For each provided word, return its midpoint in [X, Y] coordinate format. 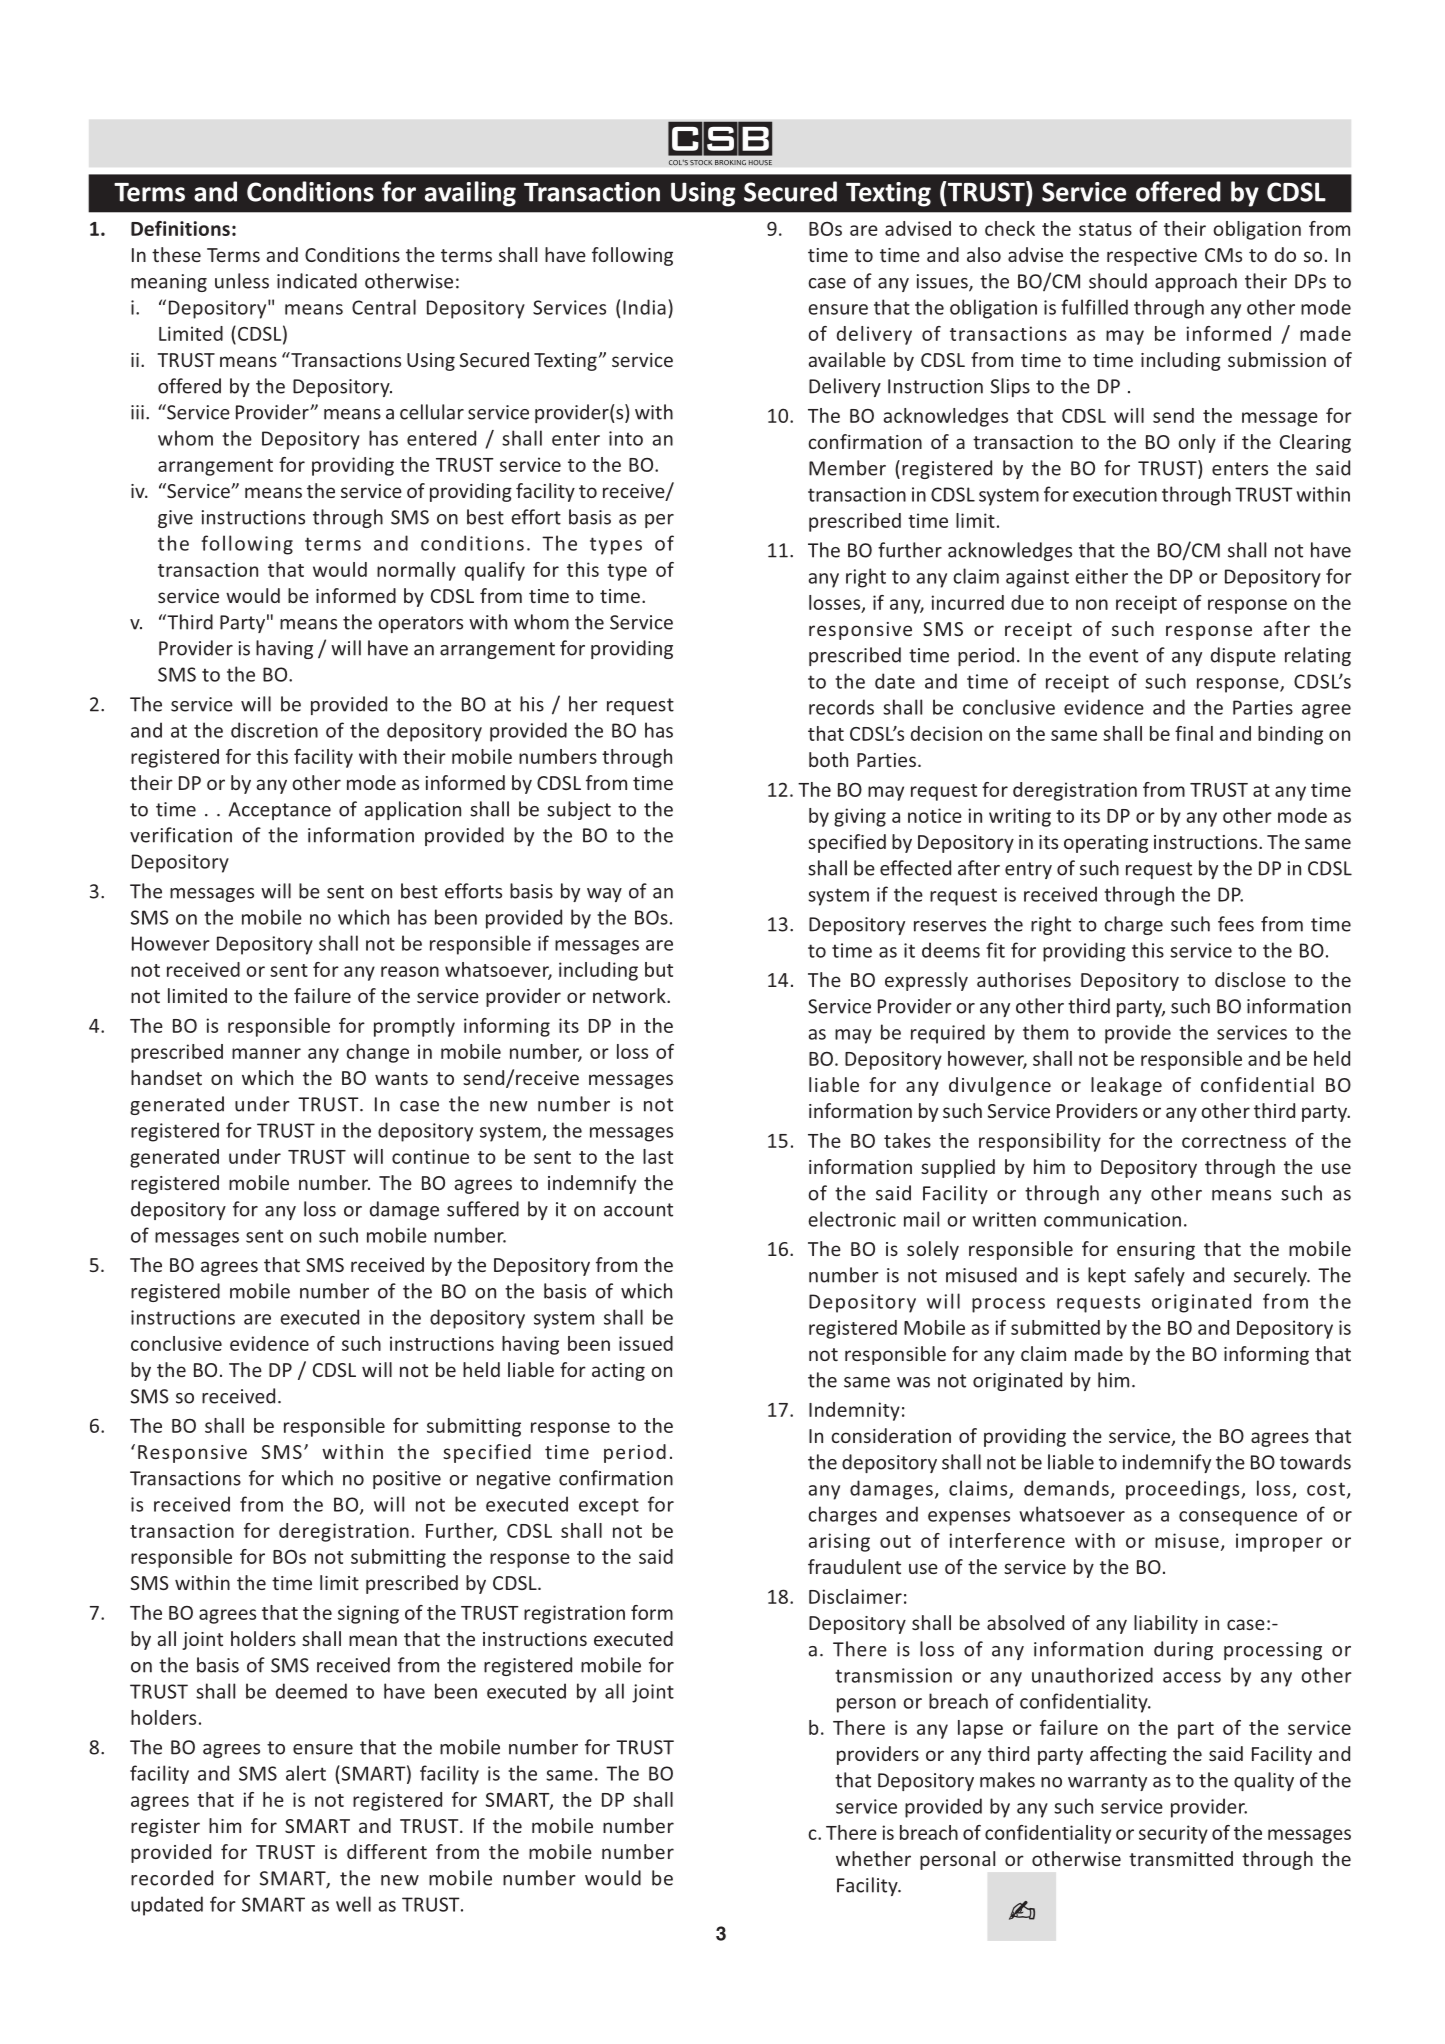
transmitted [1181, 1858]
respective [1152, 257]
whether [873, 1858]
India [644, 307]
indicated [317, 281]
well [353, 1904]
